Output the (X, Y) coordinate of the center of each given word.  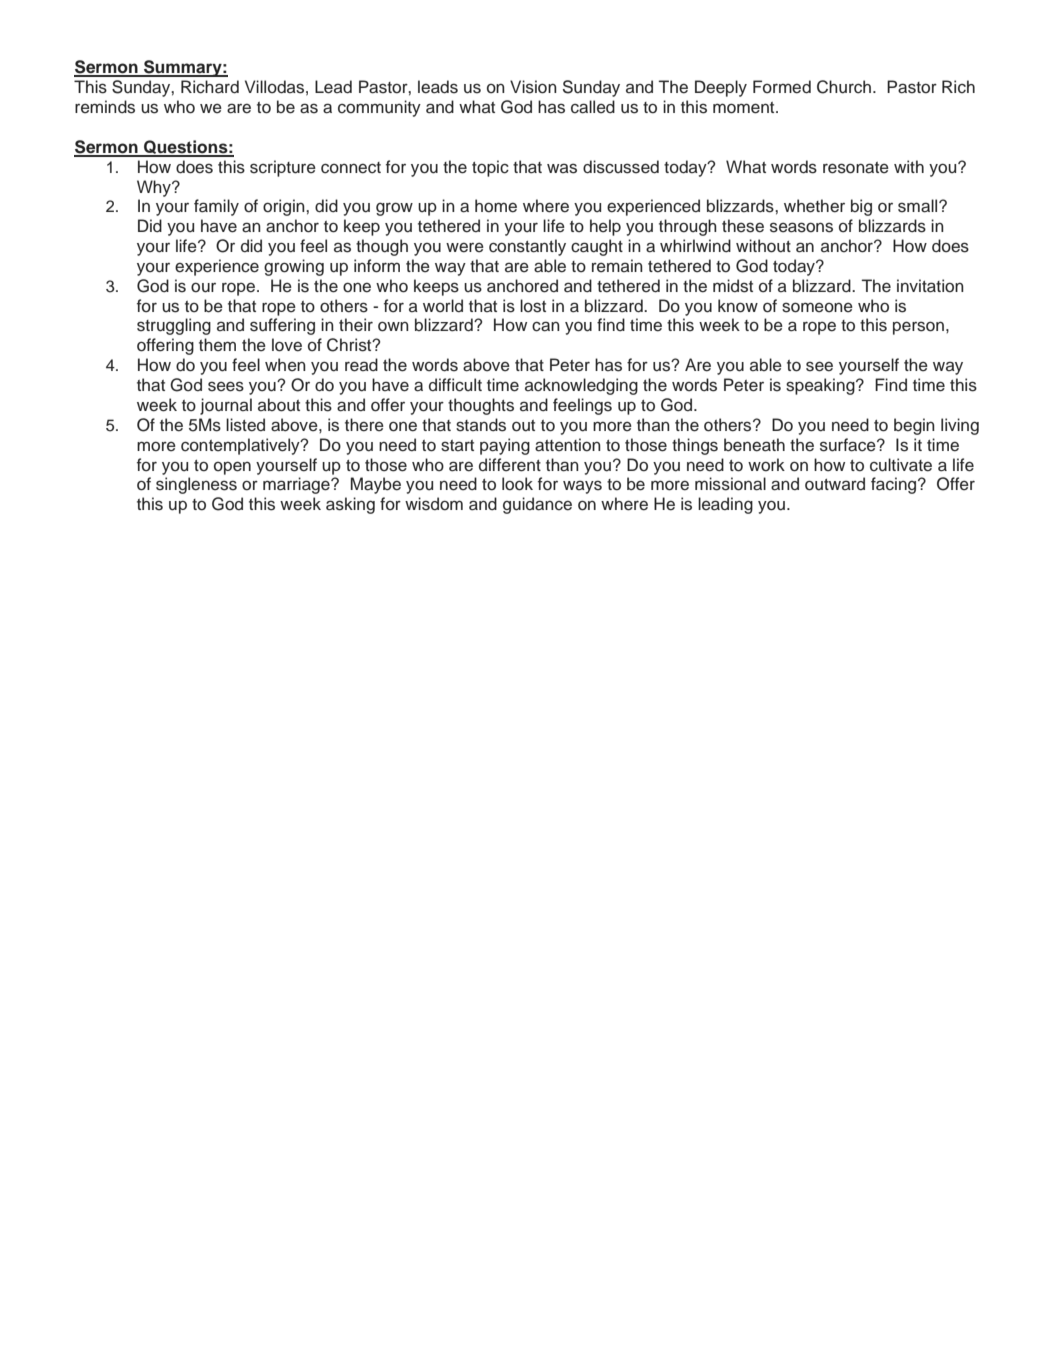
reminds (105, 107)
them (217, 345)
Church (844, 87)
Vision (533, 87)
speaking (821, 386)
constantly (527, 247)
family (216, 207)
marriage (297, 485)
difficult (455, 385)
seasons (801, 227)
